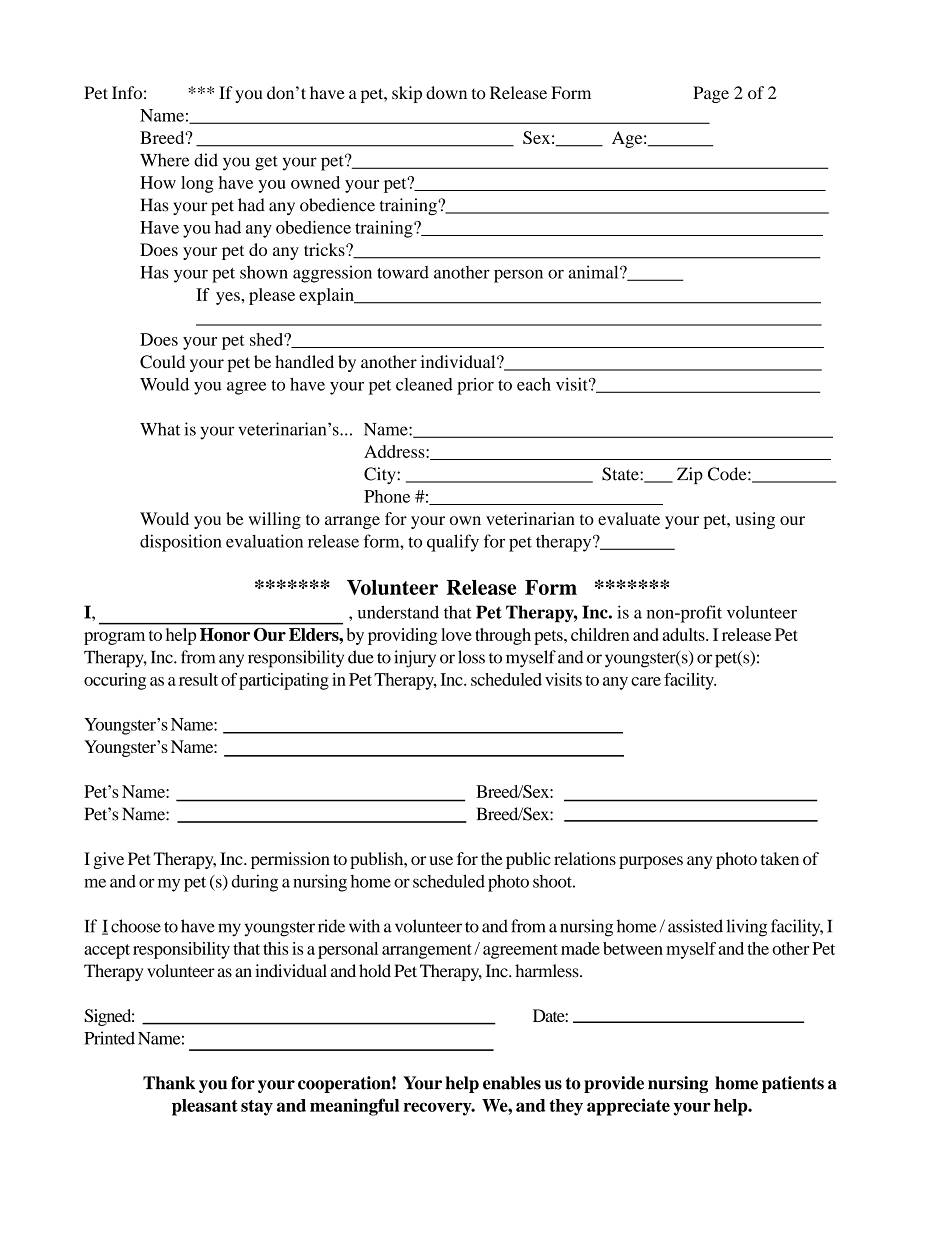 The height and width of the screenshot is (1233, 952). Describe the element at coordinates (225, 634) in the screenshot. I see `Honor` at that location.
